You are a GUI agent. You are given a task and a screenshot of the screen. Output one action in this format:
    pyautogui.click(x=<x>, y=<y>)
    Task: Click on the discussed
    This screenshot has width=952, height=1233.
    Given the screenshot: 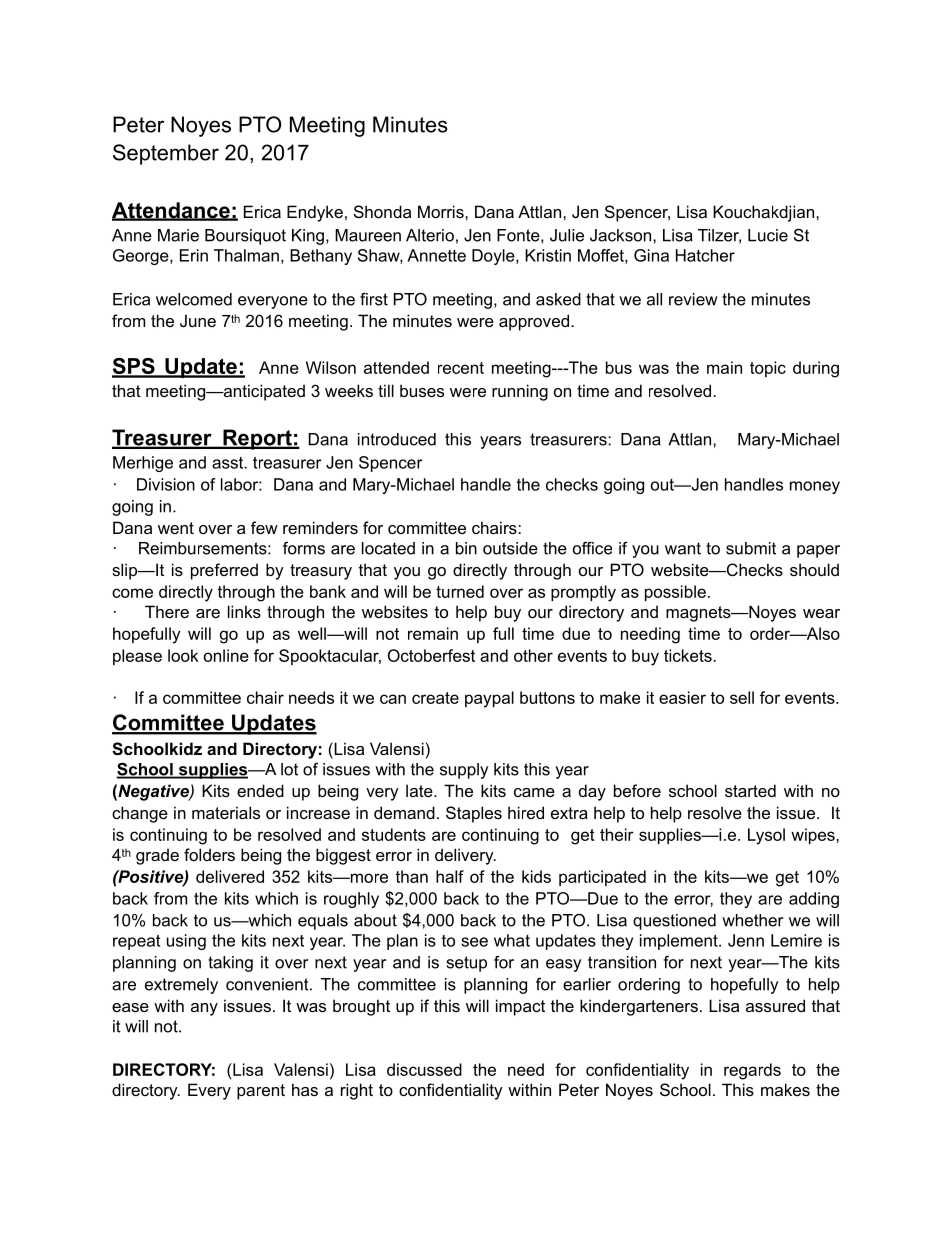 What is the action you would take?
    pyautogui.click(x=424, y=1069)
